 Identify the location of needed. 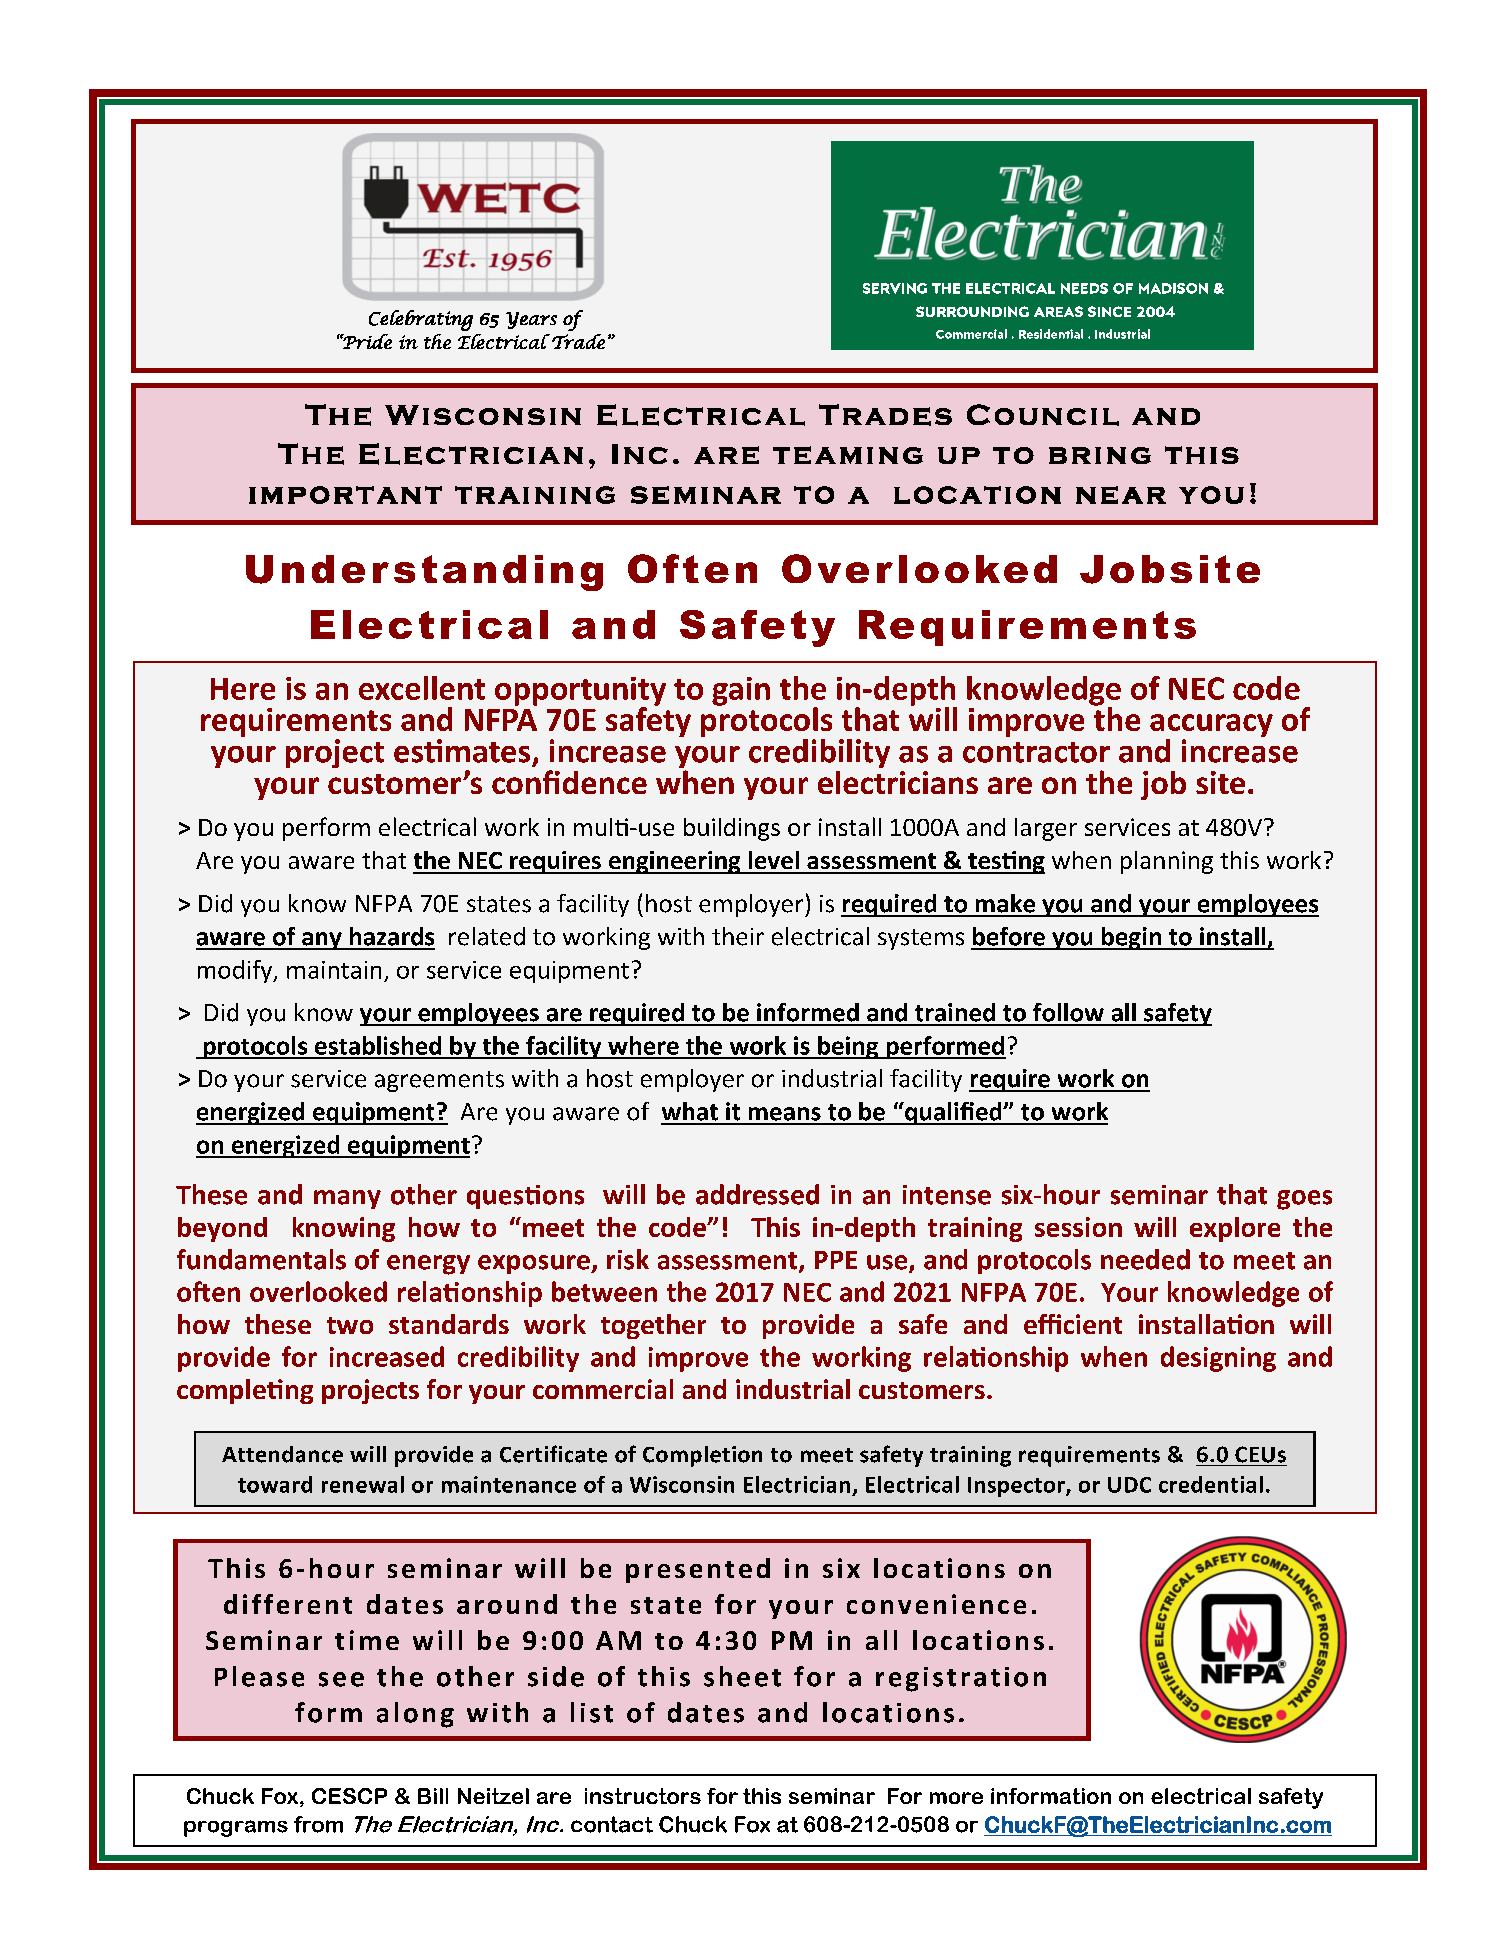
(1145, 1259).
